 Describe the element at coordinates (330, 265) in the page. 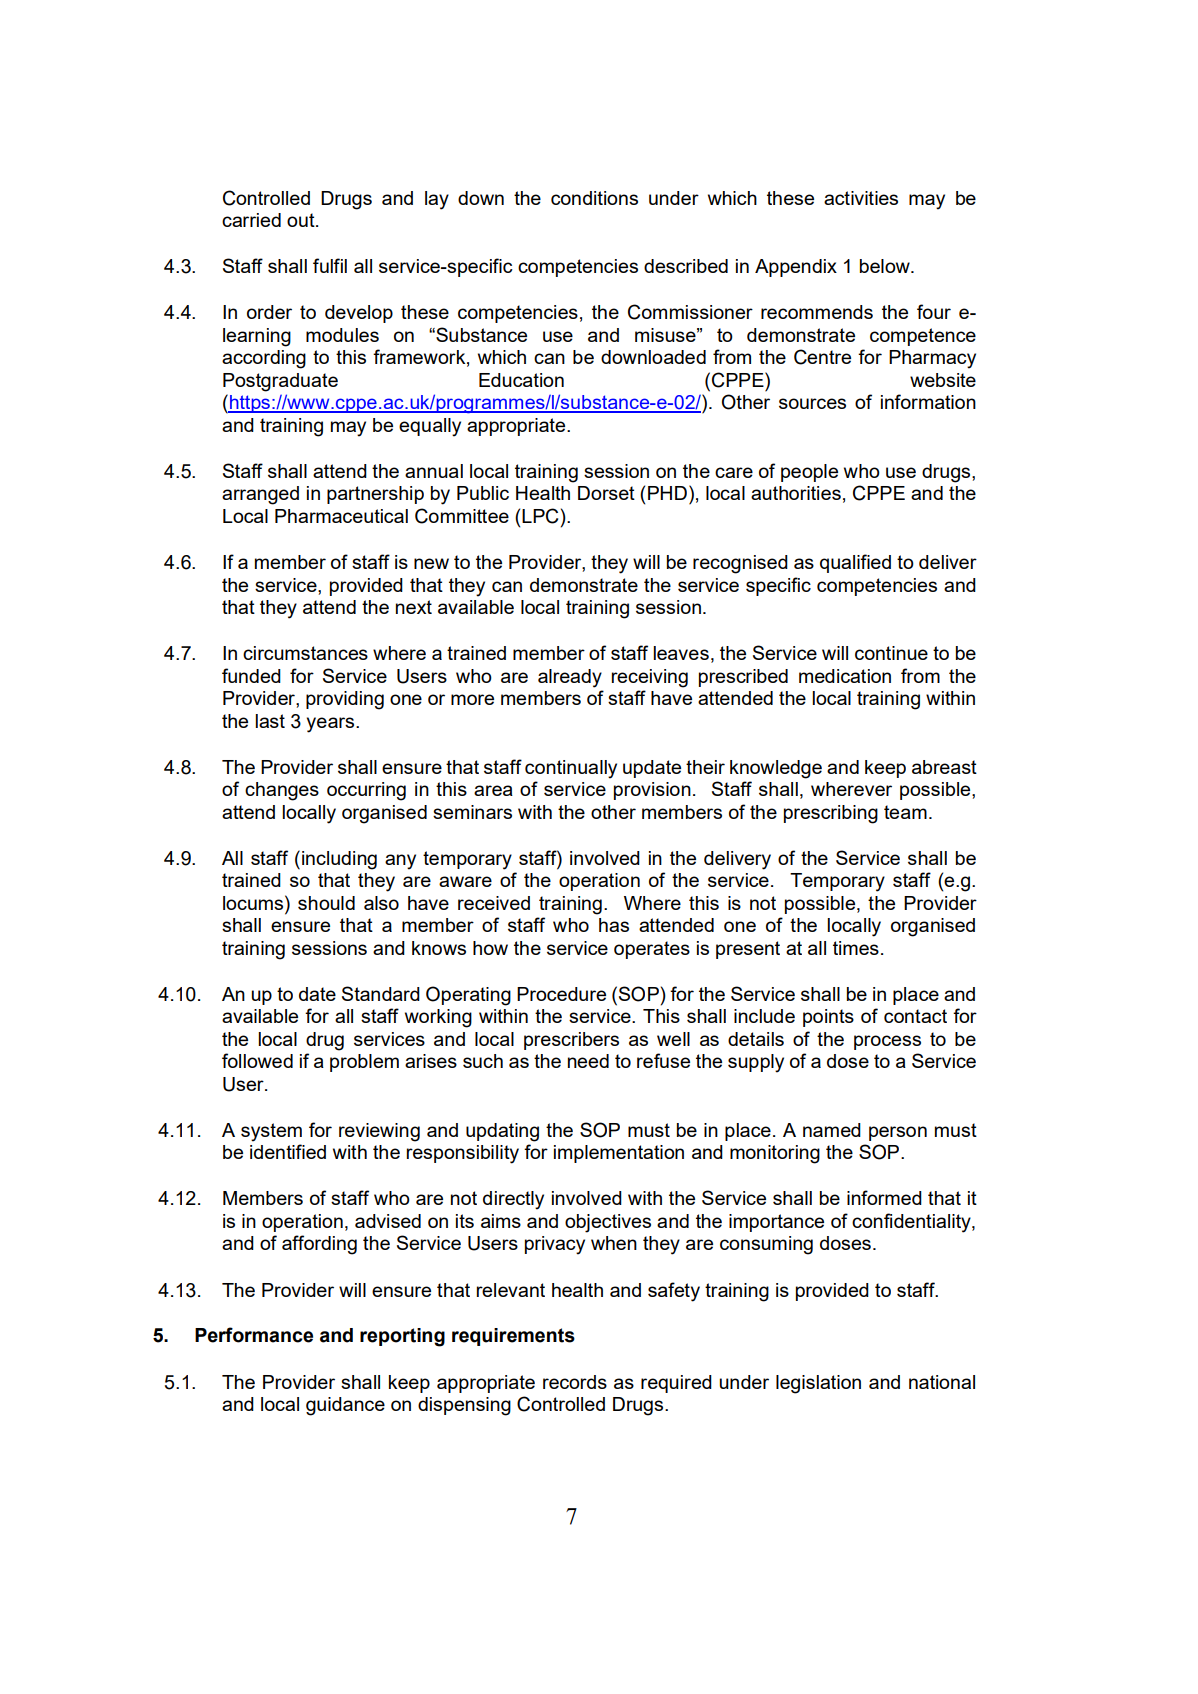

I see `fulfil` at that location.
